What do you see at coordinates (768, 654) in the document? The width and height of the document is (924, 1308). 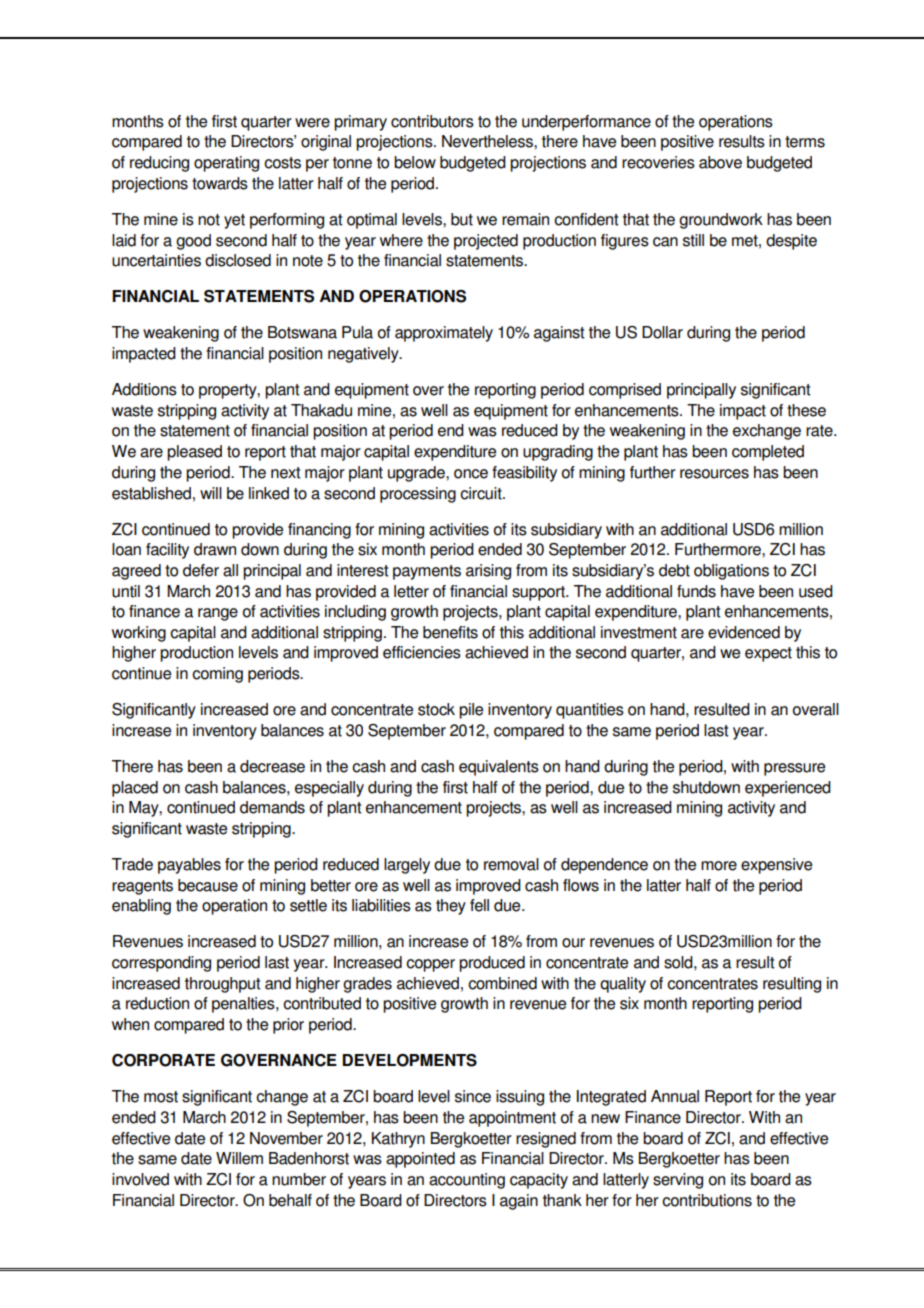 I see `expect` at bounding box center [768, 654].
